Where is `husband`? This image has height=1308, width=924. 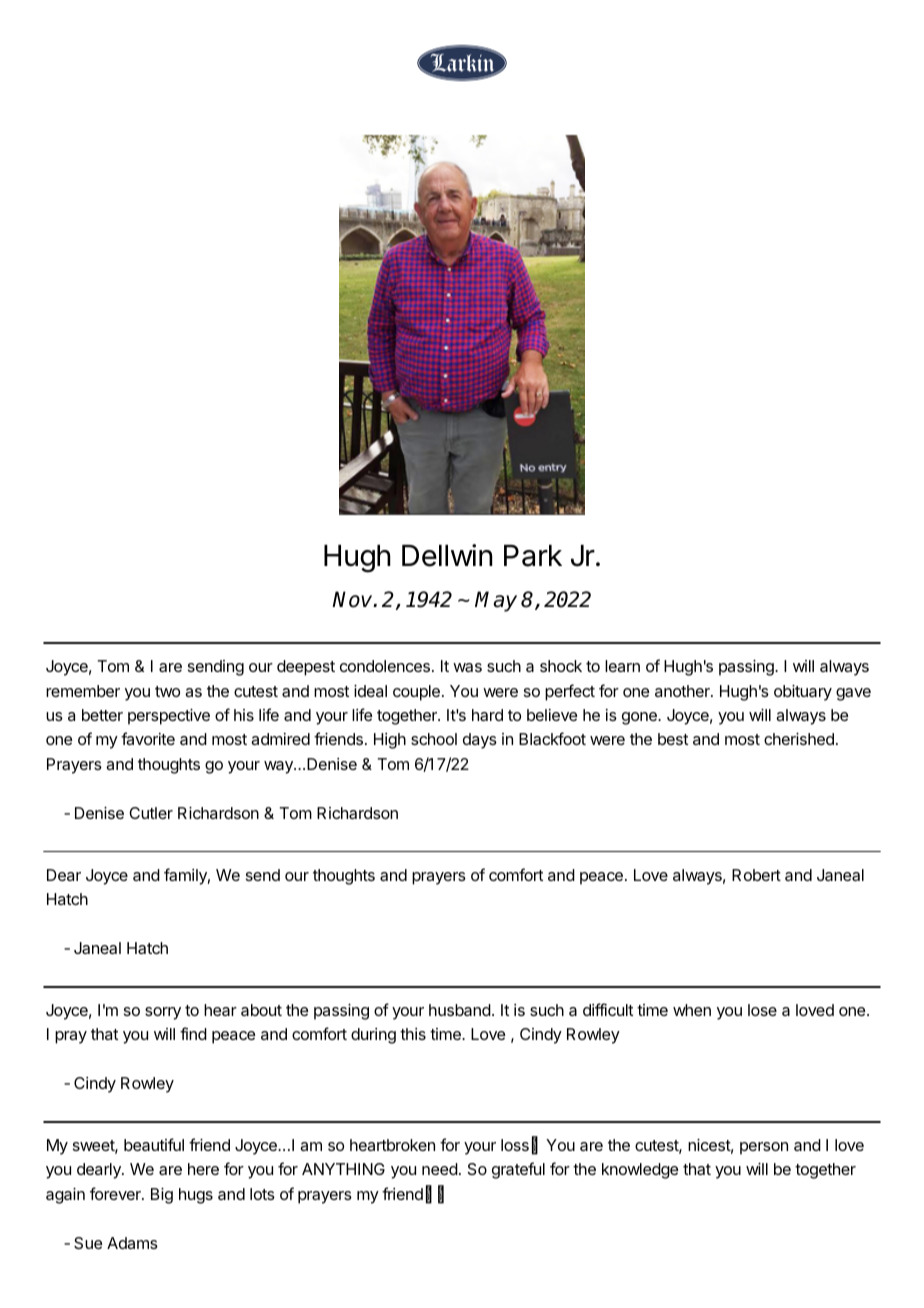 husband is located at coordinates (460, 1010).
